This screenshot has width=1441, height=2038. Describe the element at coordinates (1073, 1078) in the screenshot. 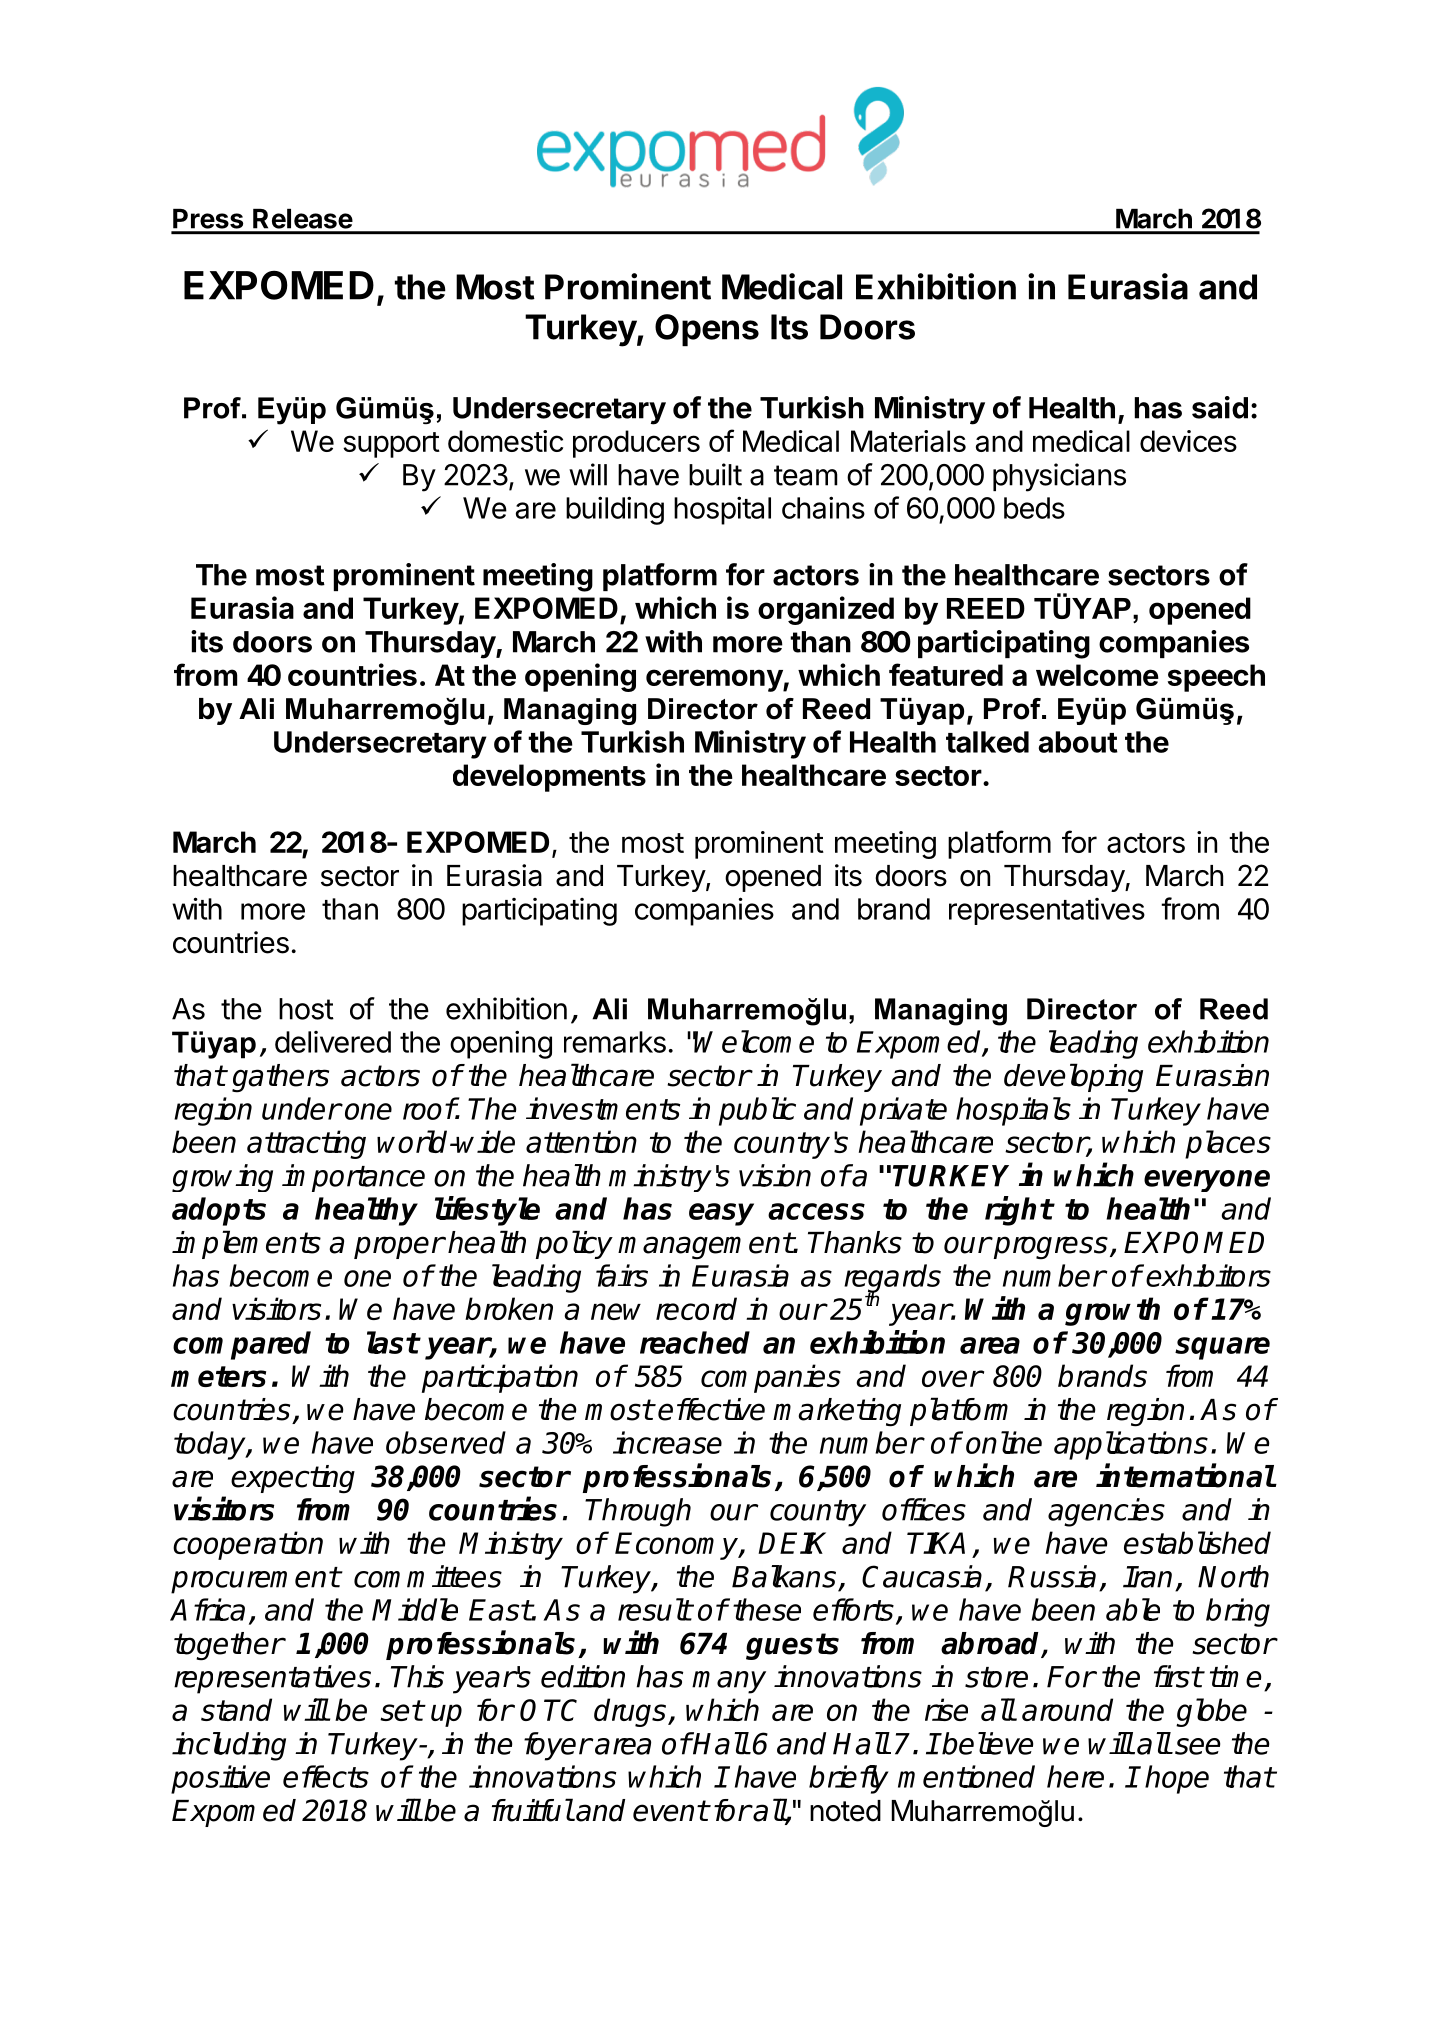

I see `developing` at that location.
